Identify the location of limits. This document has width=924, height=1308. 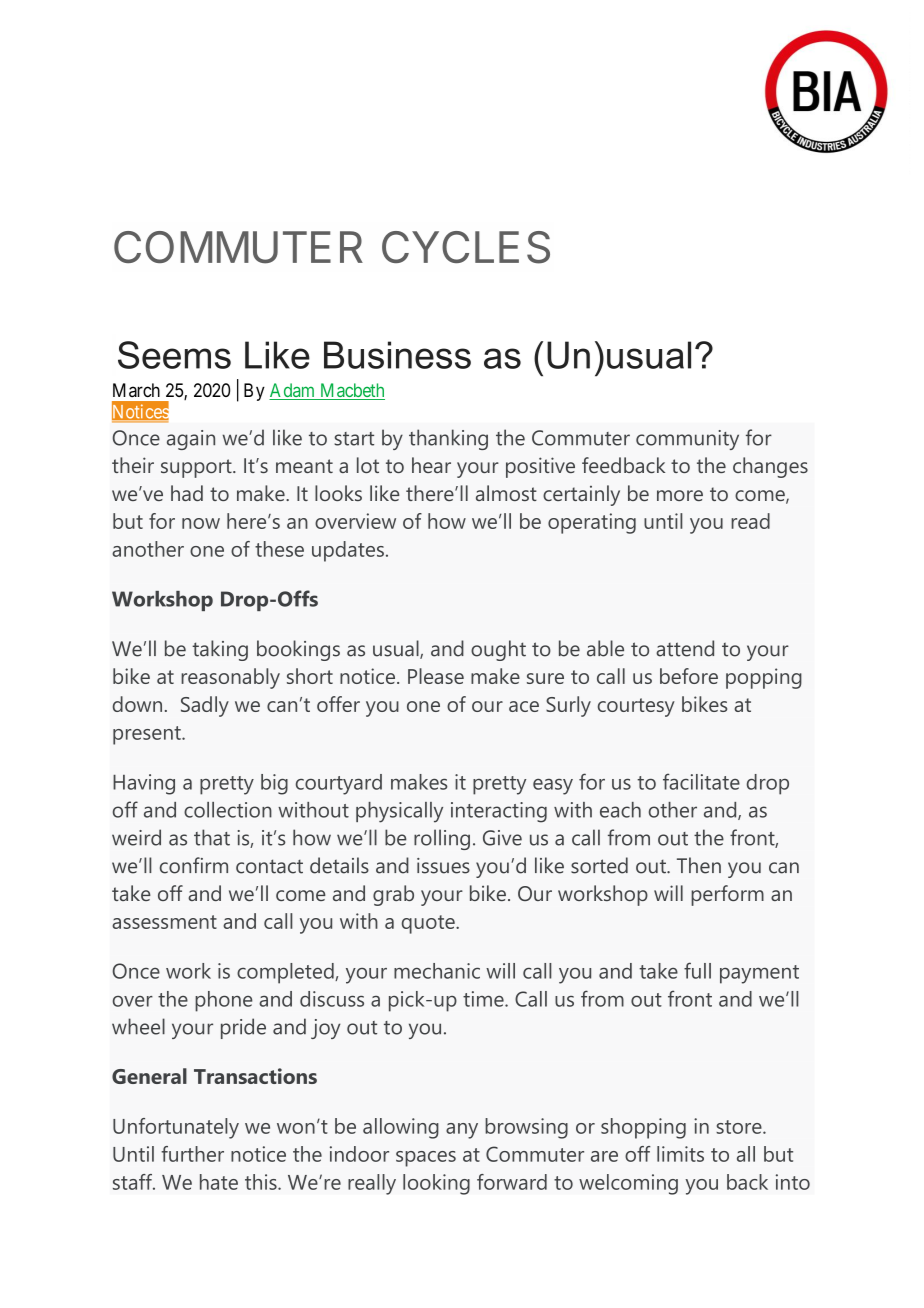
(680, 1154).
